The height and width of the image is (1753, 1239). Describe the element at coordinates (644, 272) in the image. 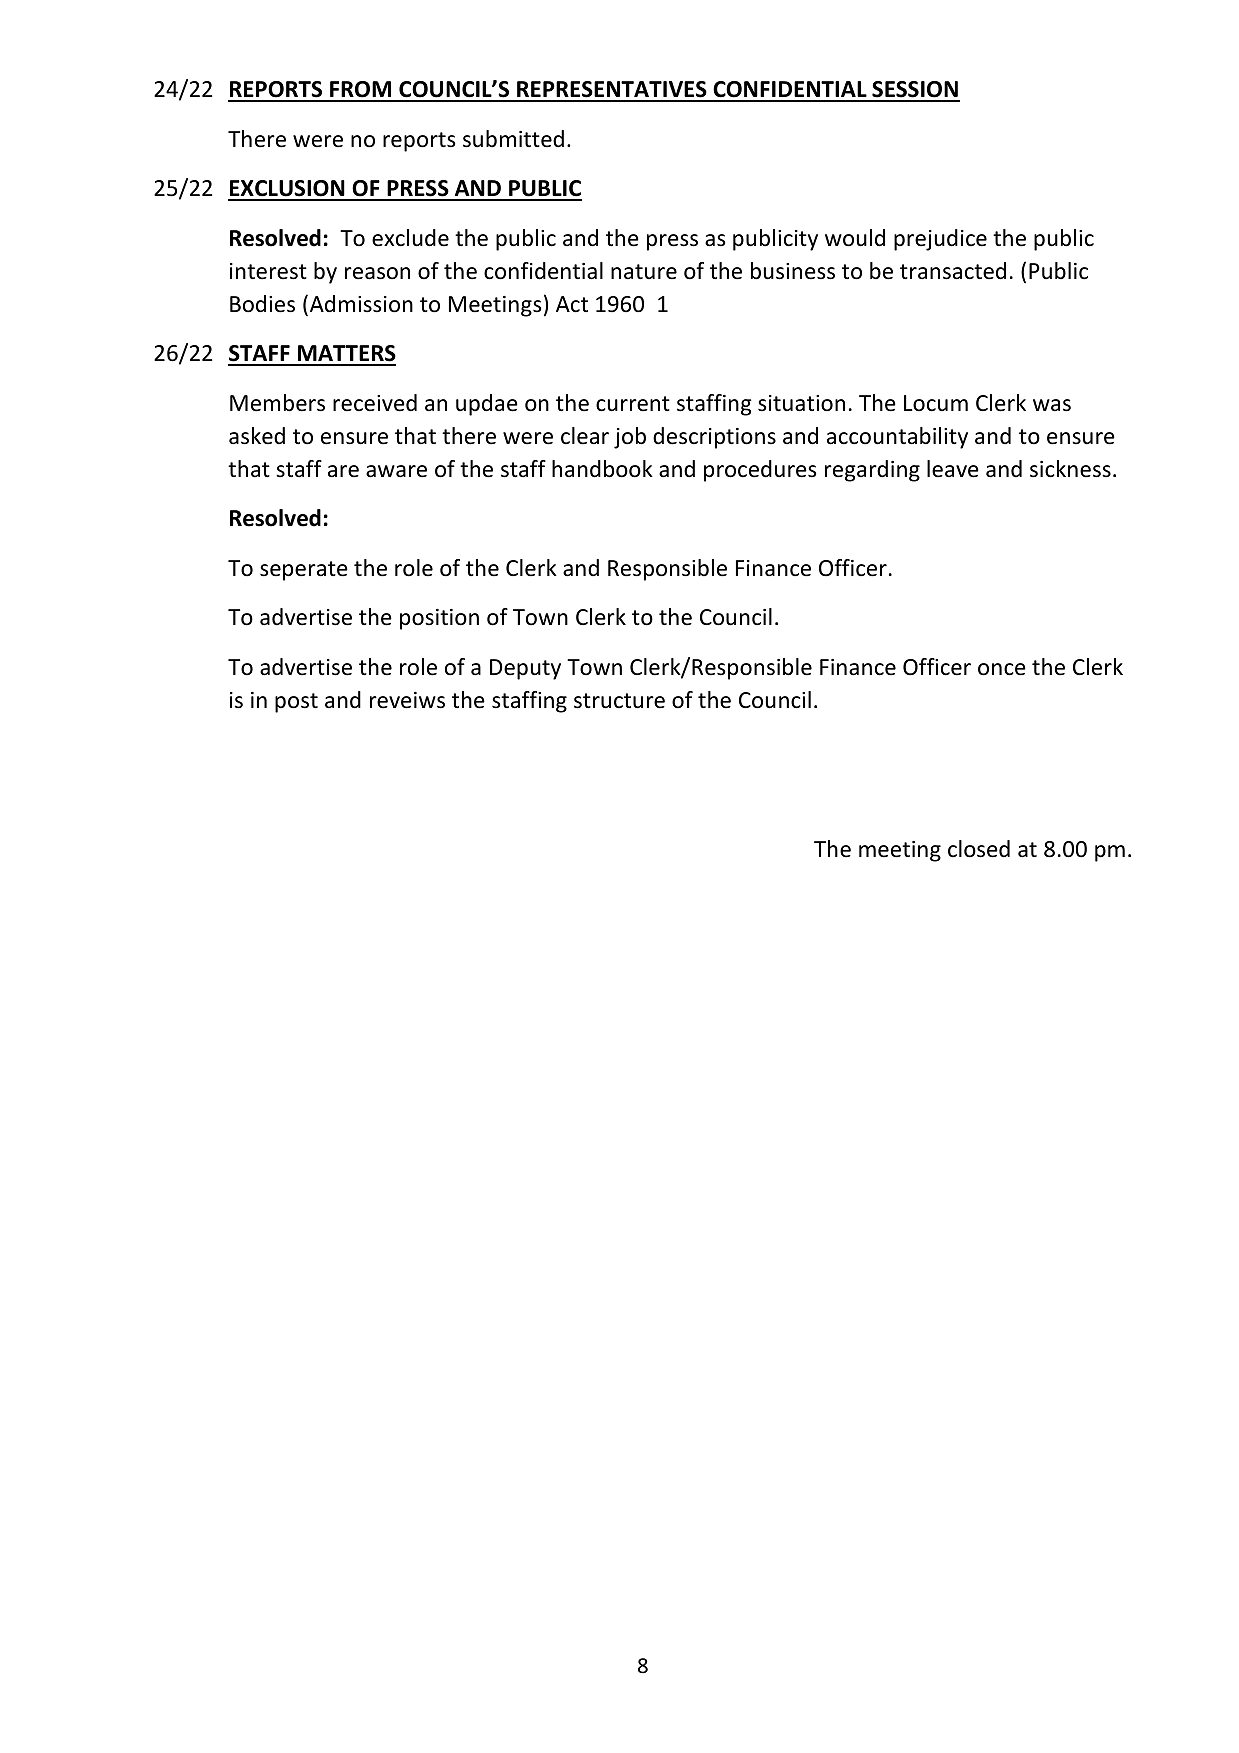

I see `nature` at that location.
